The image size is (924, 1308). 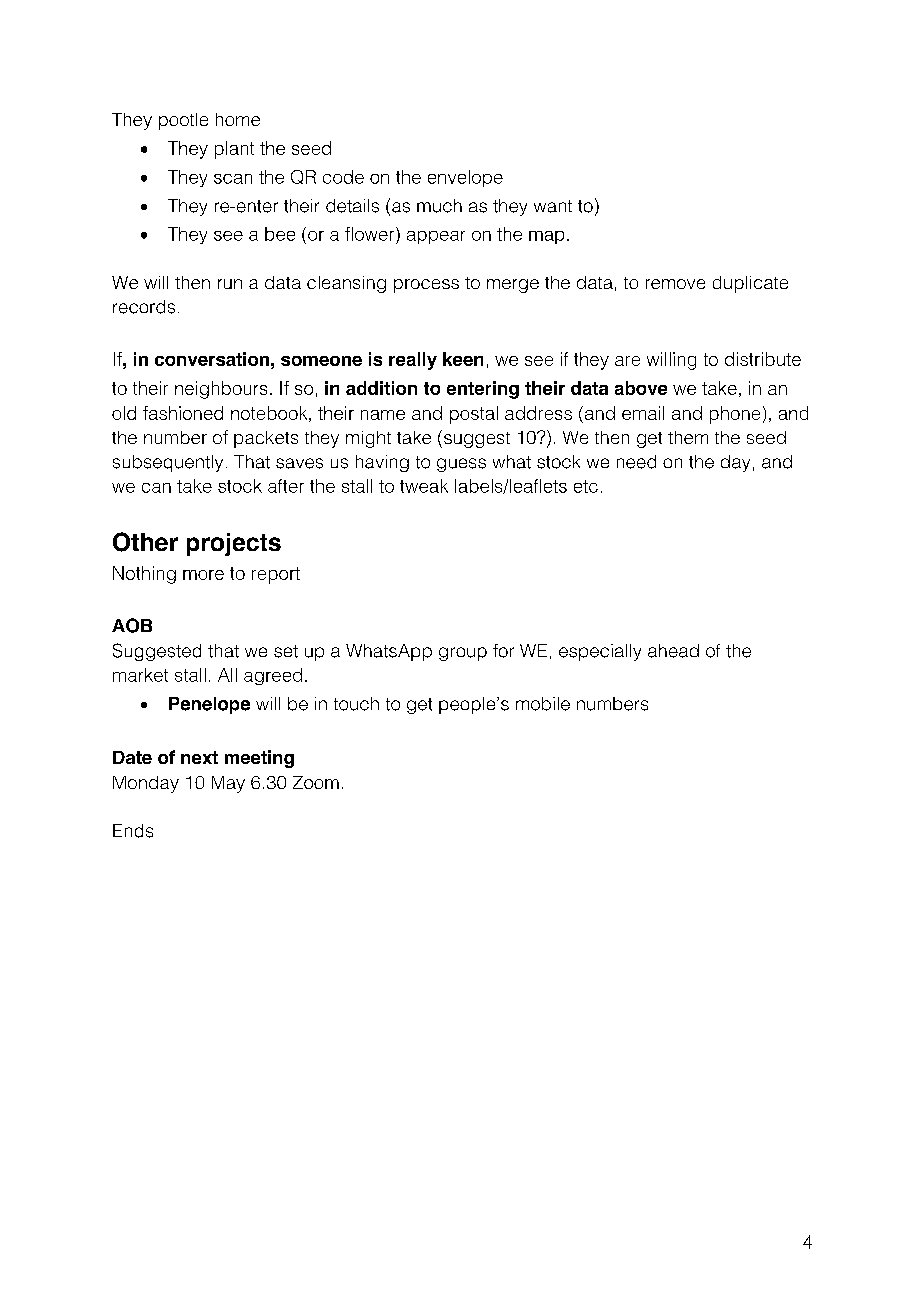 What do you see at coordinates (627, 361) in the image?
I see `are` at bounding box center [627, 361].
